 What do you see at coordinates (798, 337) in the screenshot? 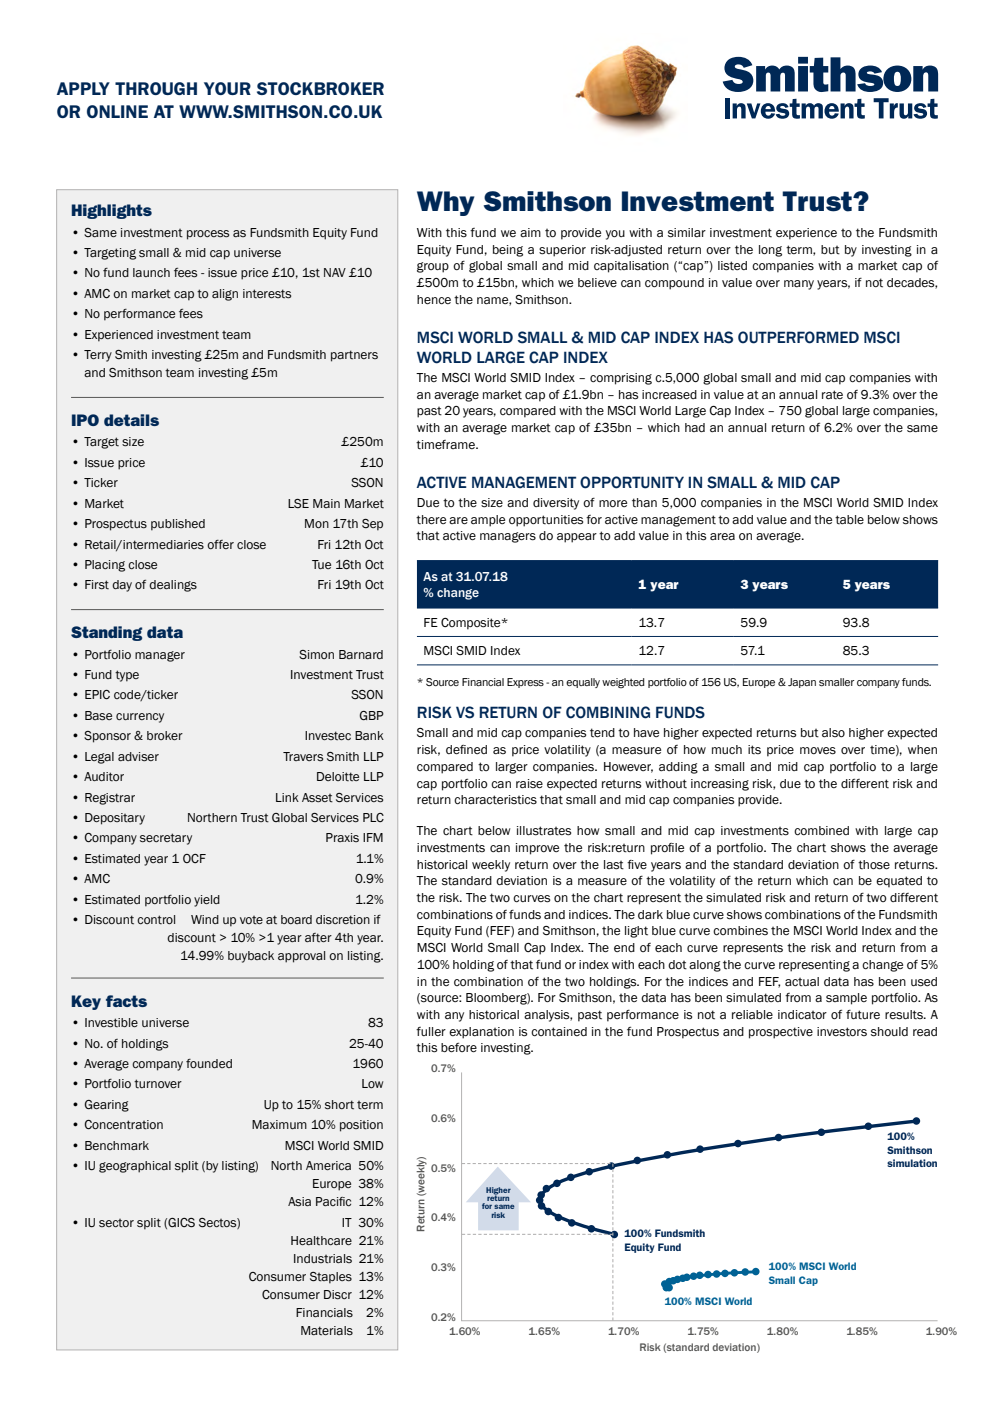
I see `OUTPERFORMED` at bounding box center [798, 337].
